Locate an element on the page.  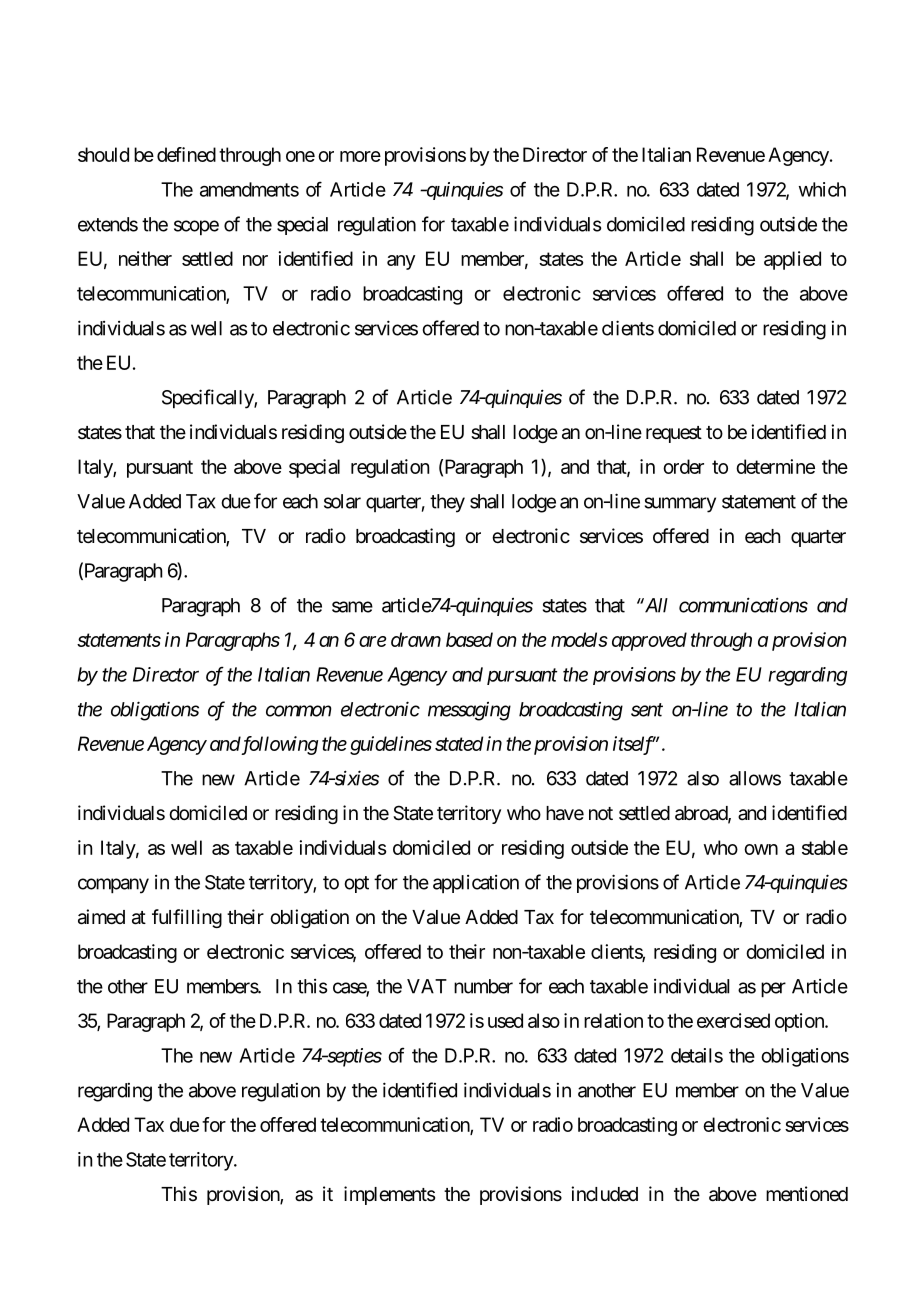
which is located at coordinates (822, 189).
